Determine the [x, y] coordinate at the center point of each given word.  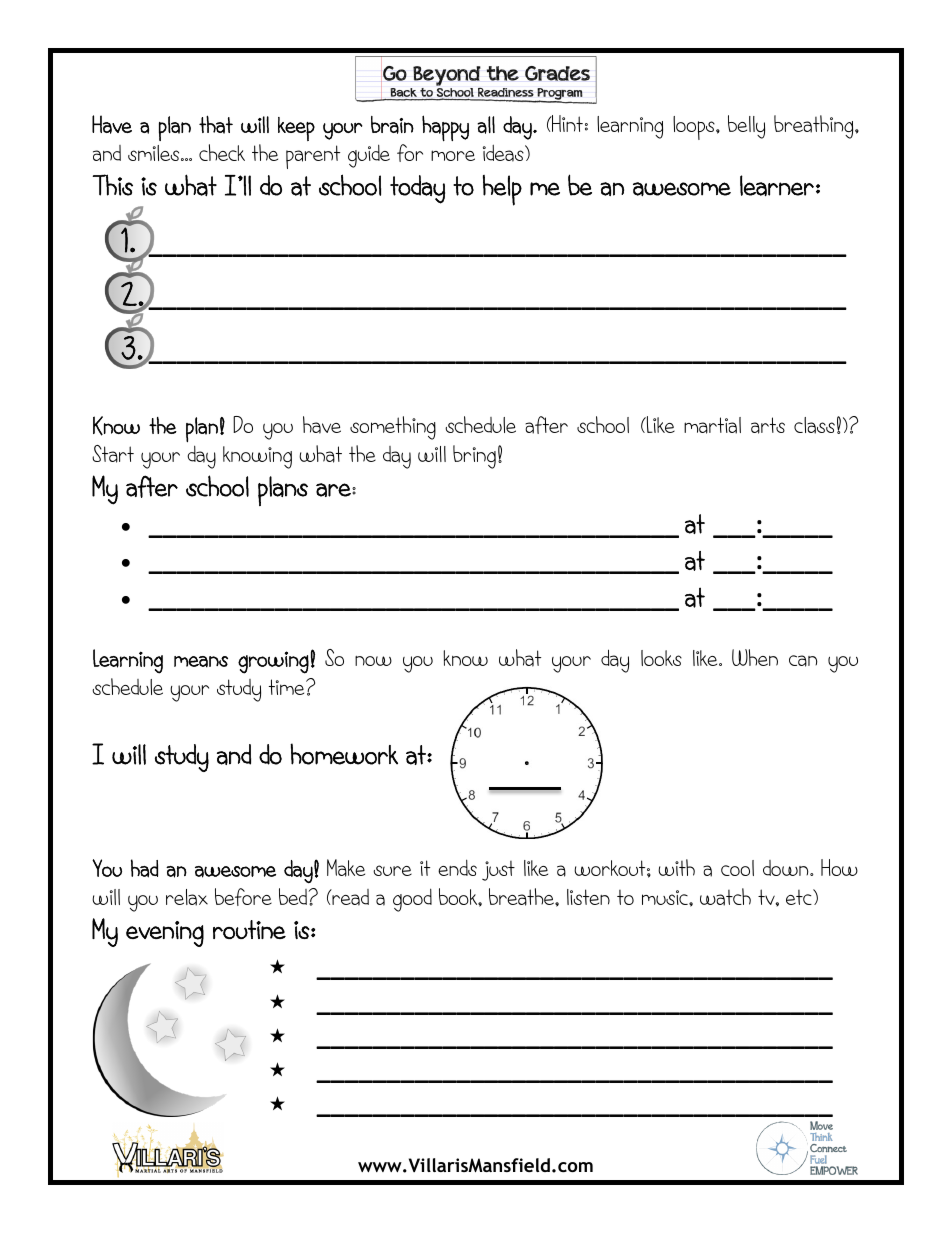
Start [113, 454]
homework [344, 754]
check [222, 152]
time [288, 687]
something [393, 428]
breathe [522, 897]
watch [725, 897]
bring [474, 457]
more [453, 155]
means [201, 662]
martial [712, 425]
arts [768, 425]
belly [746, 127]
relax [187, 897]
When [755, 657]
